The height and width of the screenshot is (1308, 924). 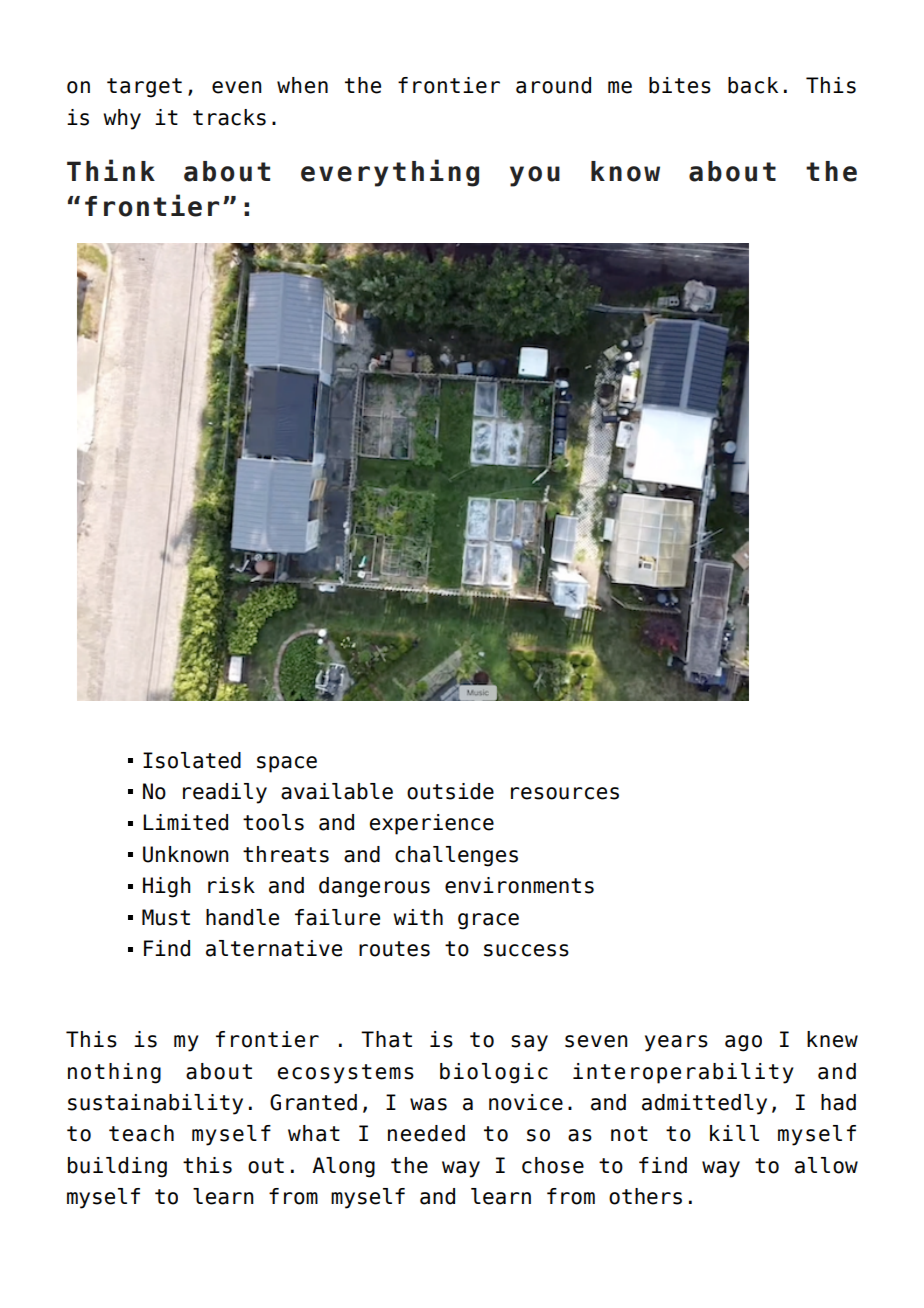 I want to click on outside, so click(x=450, y=791).
